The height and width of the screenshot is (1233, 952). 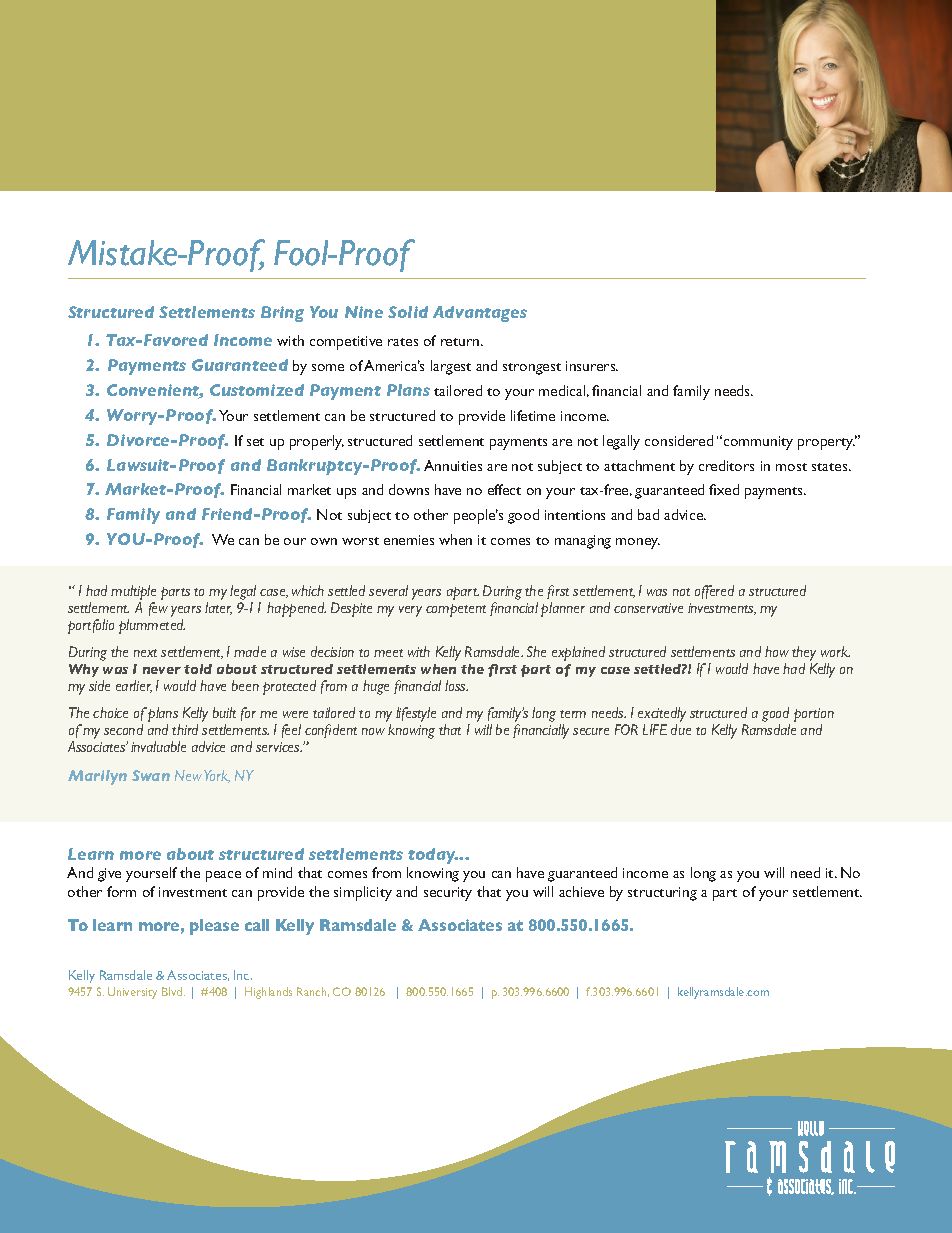 What do you see at coordinates (173, 991) in the screenshot?
I see `Blvd` at bounding box center [173, 991].
